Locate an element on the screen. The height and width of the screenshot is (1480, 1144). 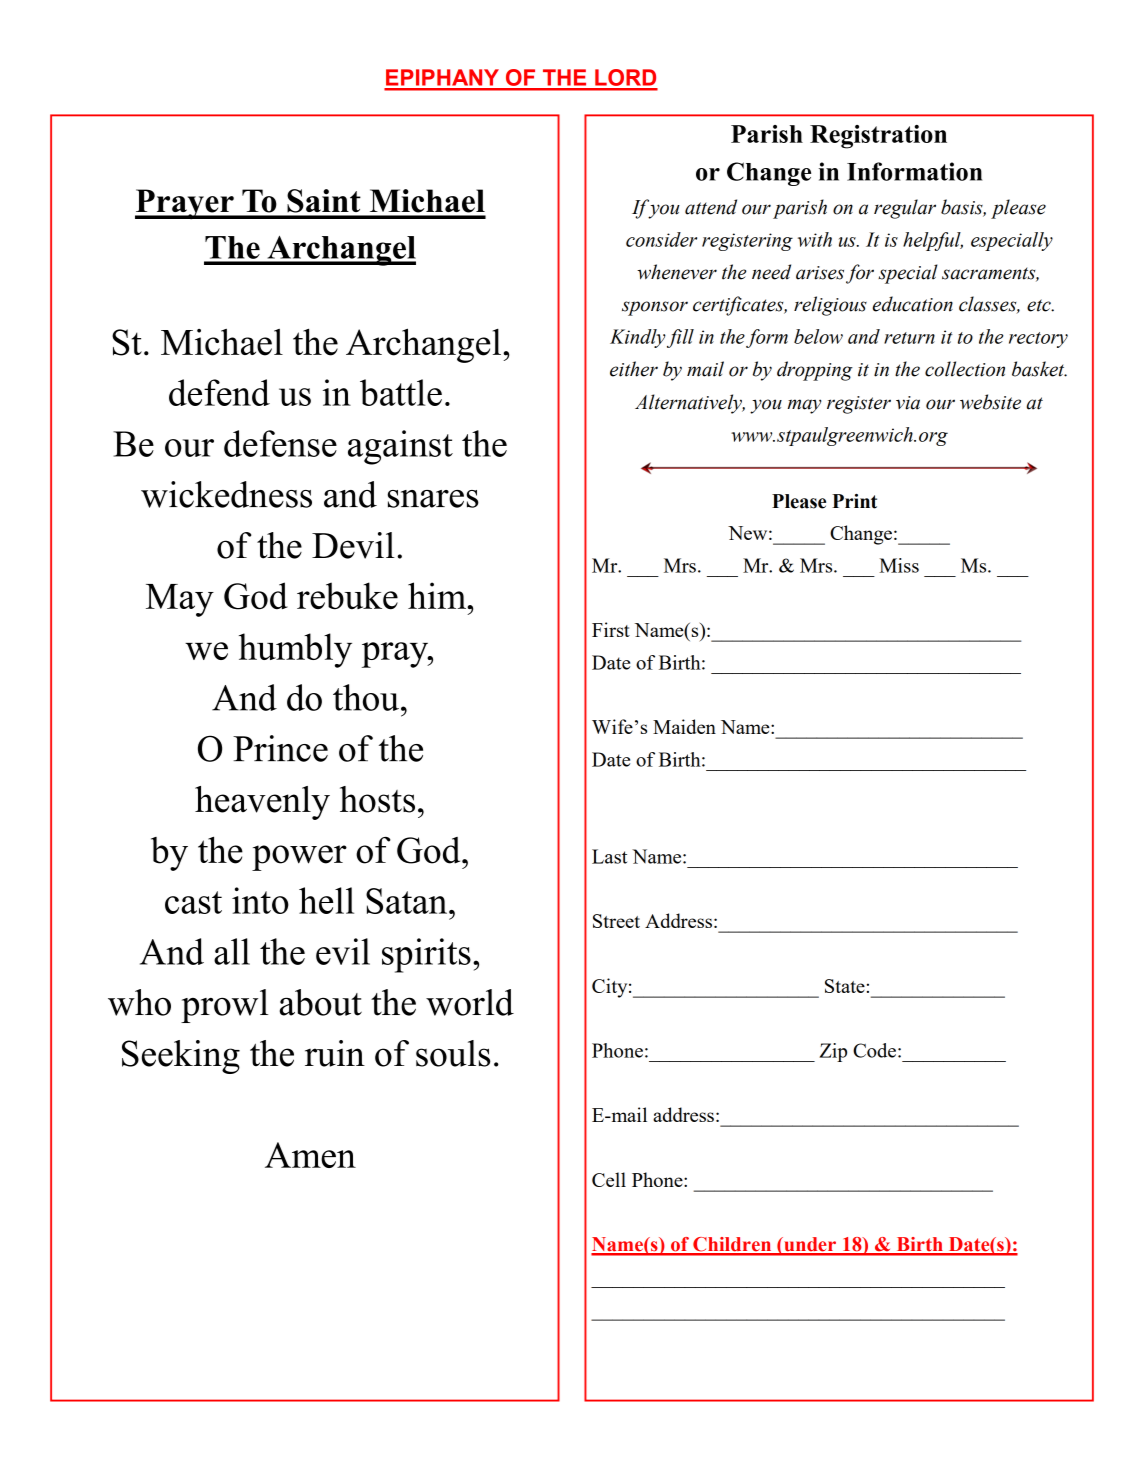
Last is located at coordinates (609, 856).
